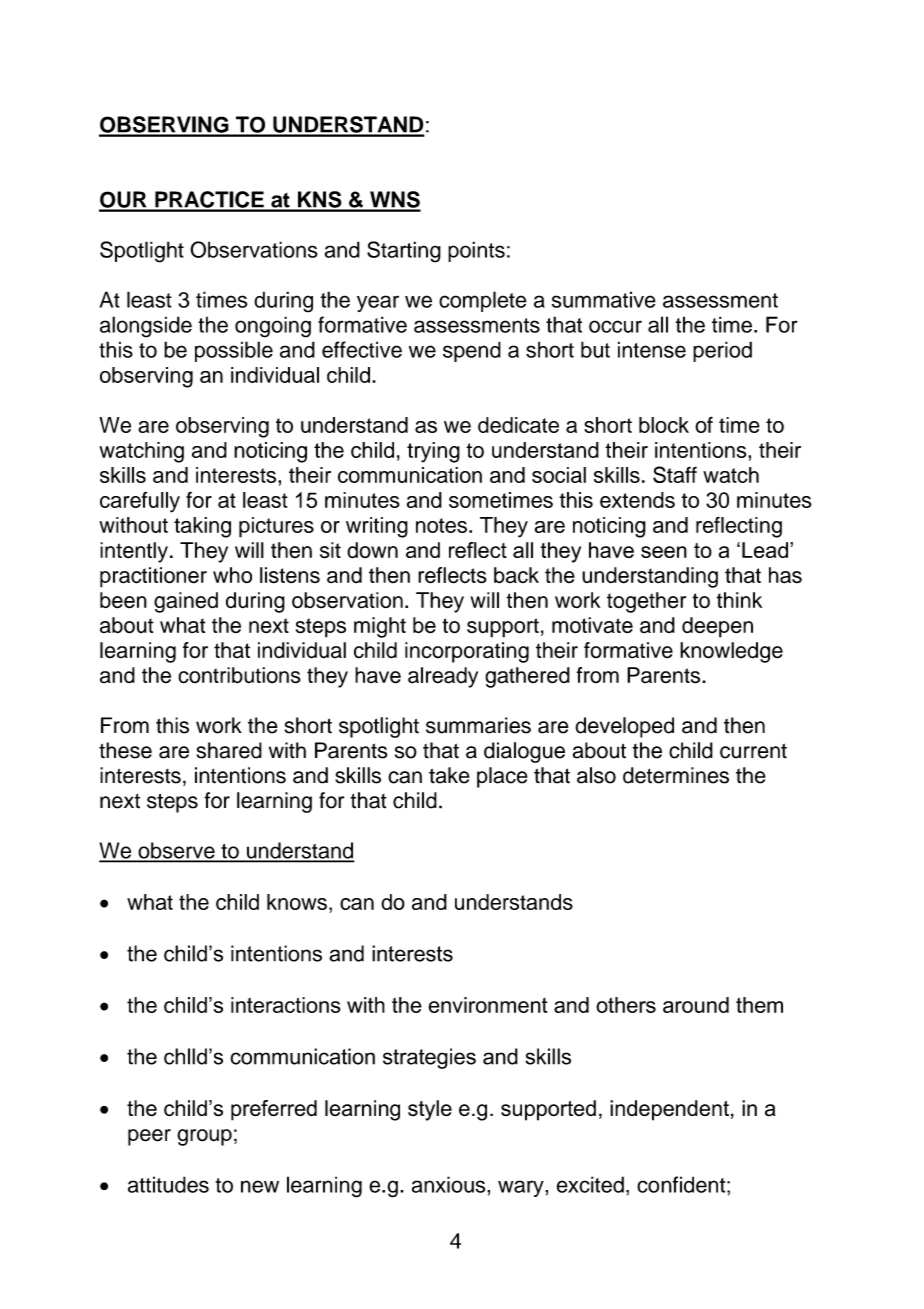  Describe the element at coordinates (722, 351) in the screenshot. I see `period` at that location.
